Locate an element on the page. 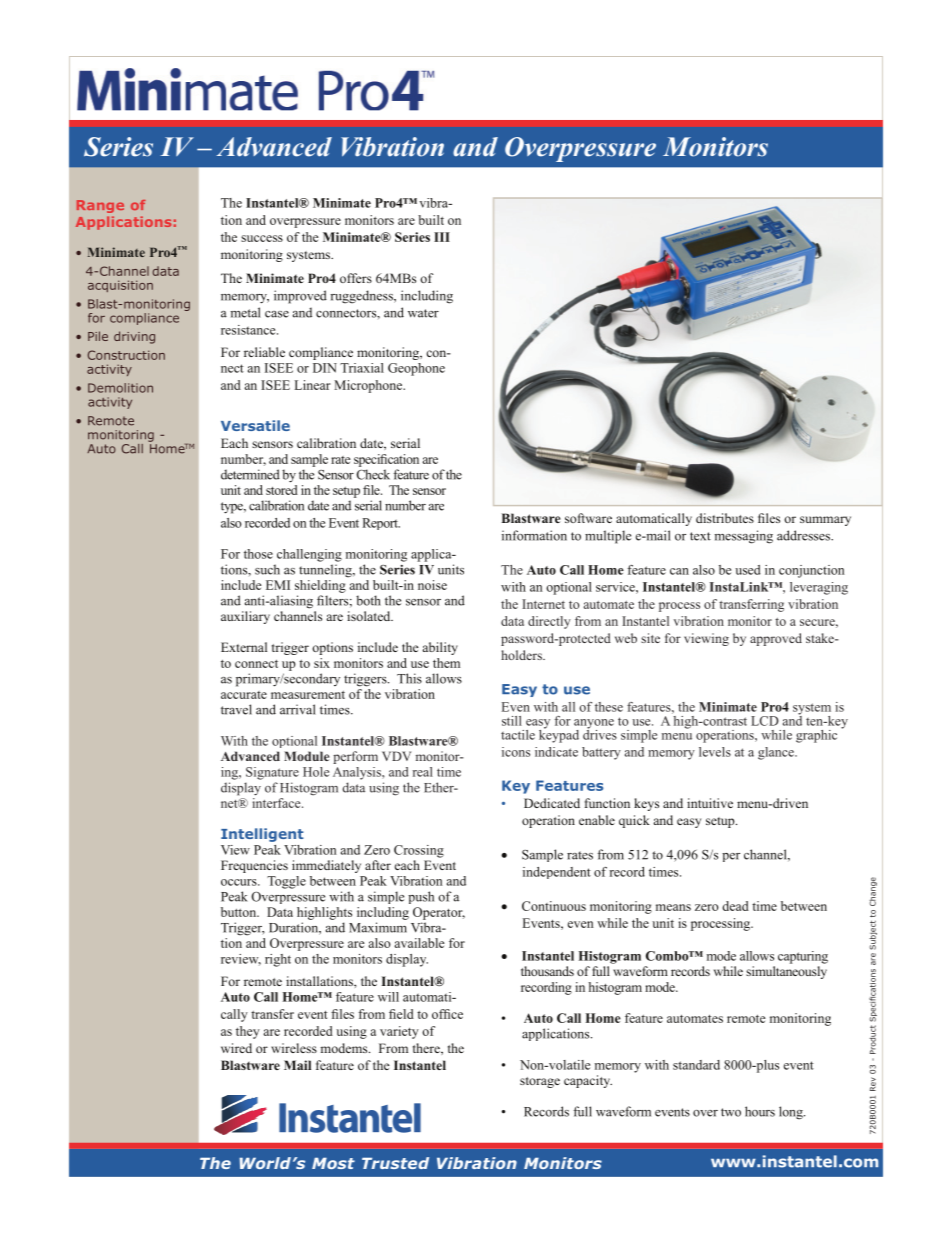 This image has width=952, height=1233. III is located at coordinates (442, 237).
